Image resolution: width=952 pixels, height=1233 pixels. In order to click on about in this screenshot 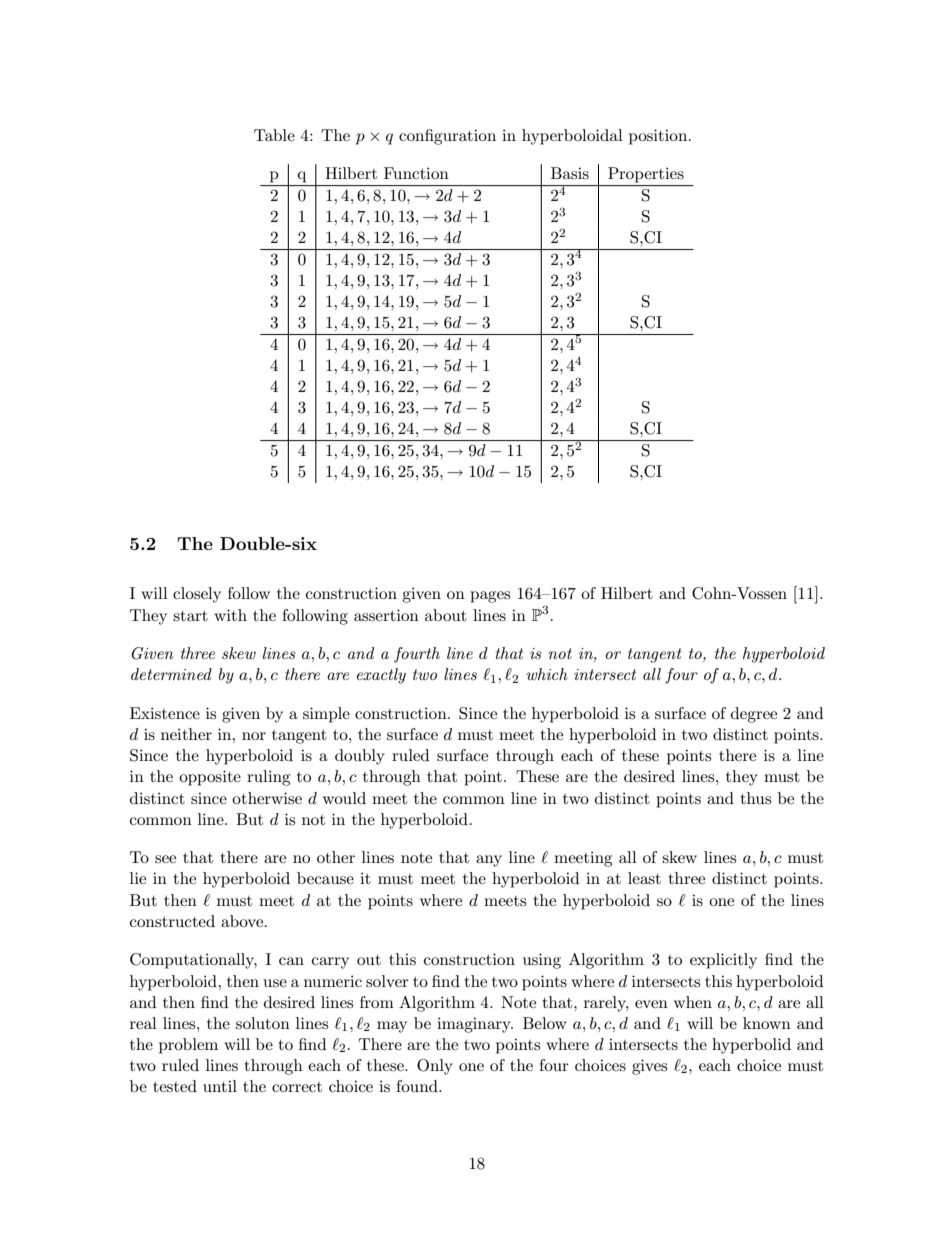, I will do `click(446, 615)`.
